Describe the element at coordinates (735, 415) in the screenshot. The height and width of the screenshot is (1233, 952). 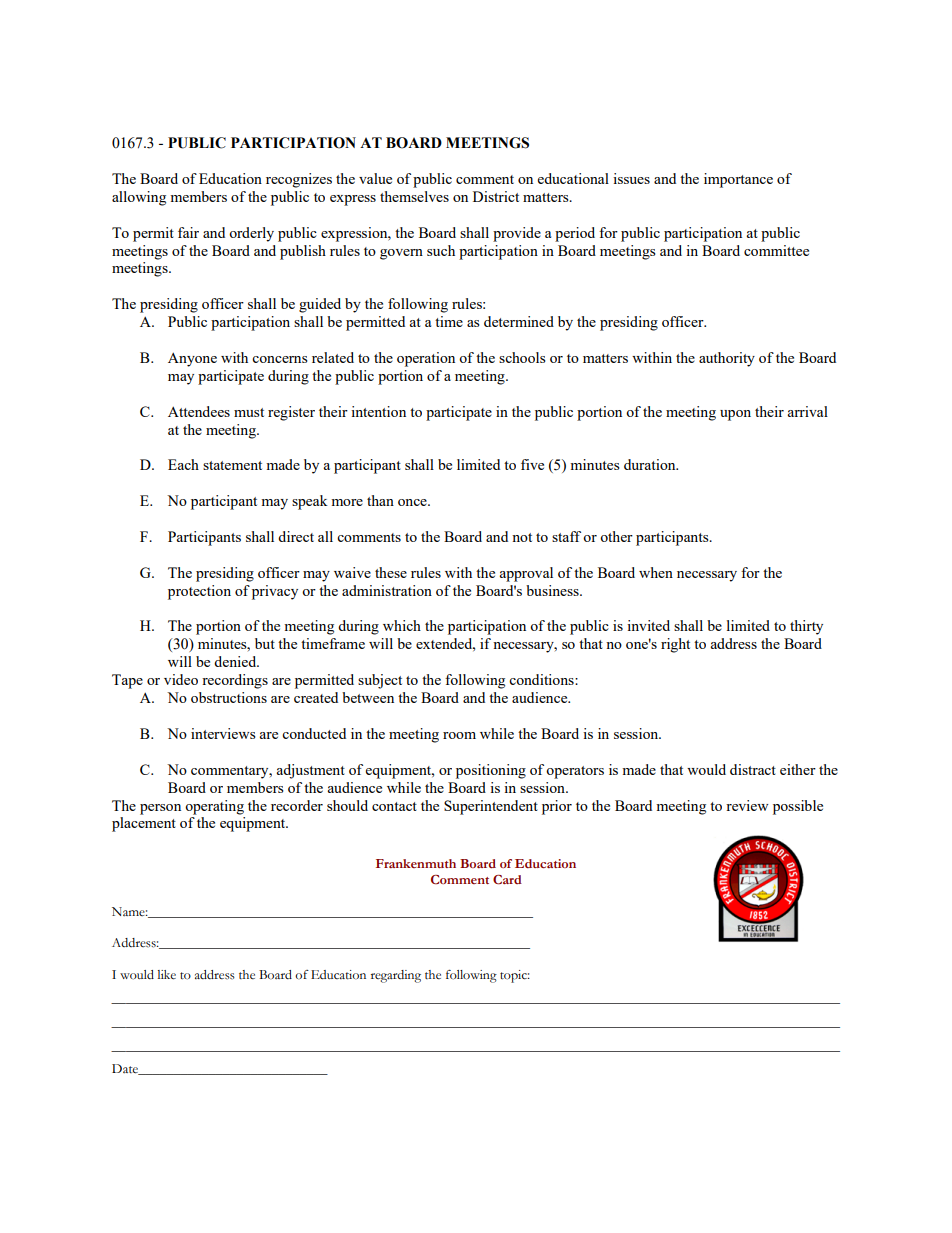
I see `upon` at that location.
